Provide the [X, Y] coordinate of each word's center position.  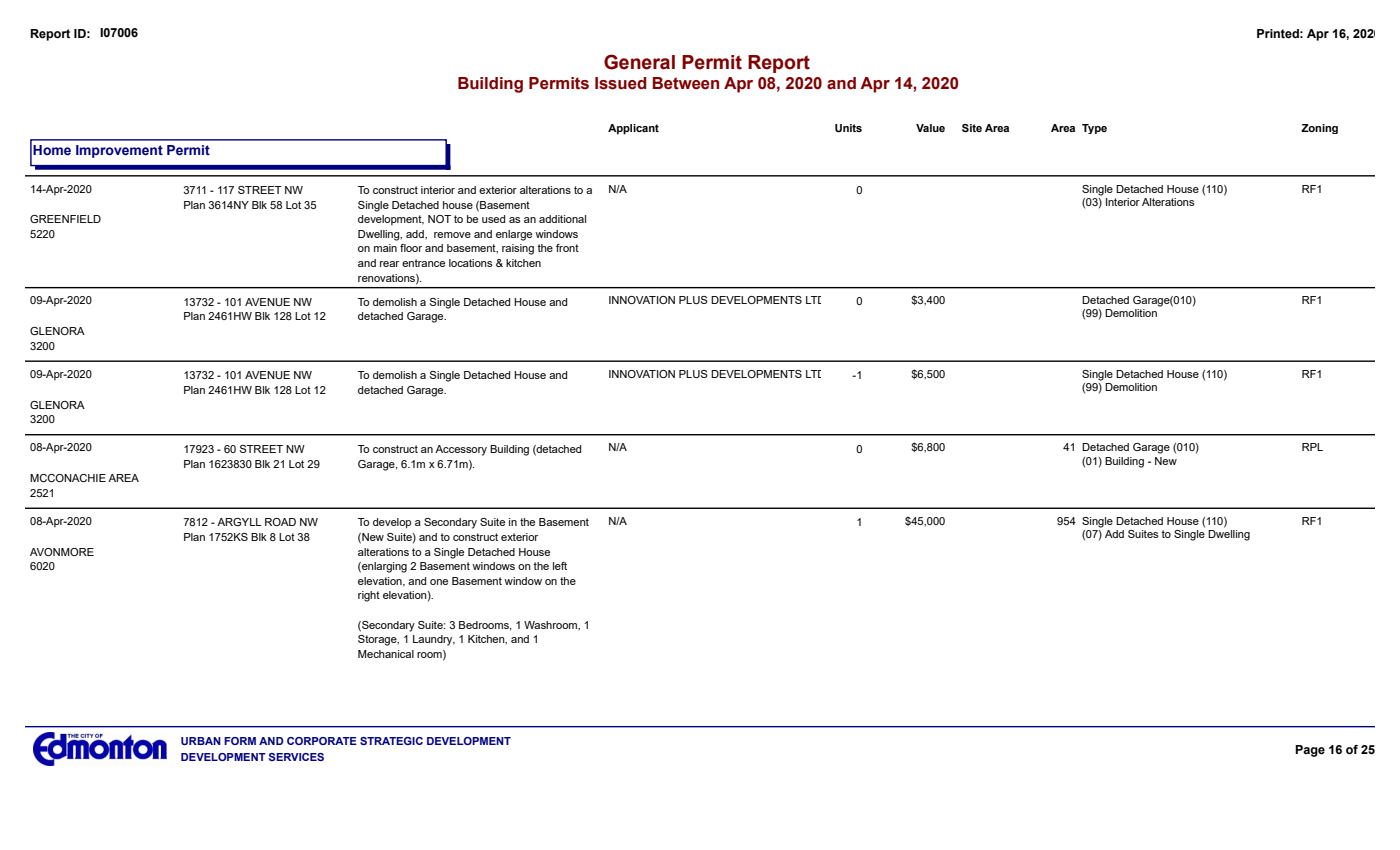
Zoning [1319, 129]
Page [1310, 751]
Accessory [461, 450]
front [567, 248]
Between [685, 83]
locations [470, 263]
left [560, 566]
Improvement [119, 151]
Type [1094, 129]
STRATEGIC [391, 741]
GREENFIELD [65, 219]
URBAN [201, 741]
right [369, 596]
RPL [1312, 447]
